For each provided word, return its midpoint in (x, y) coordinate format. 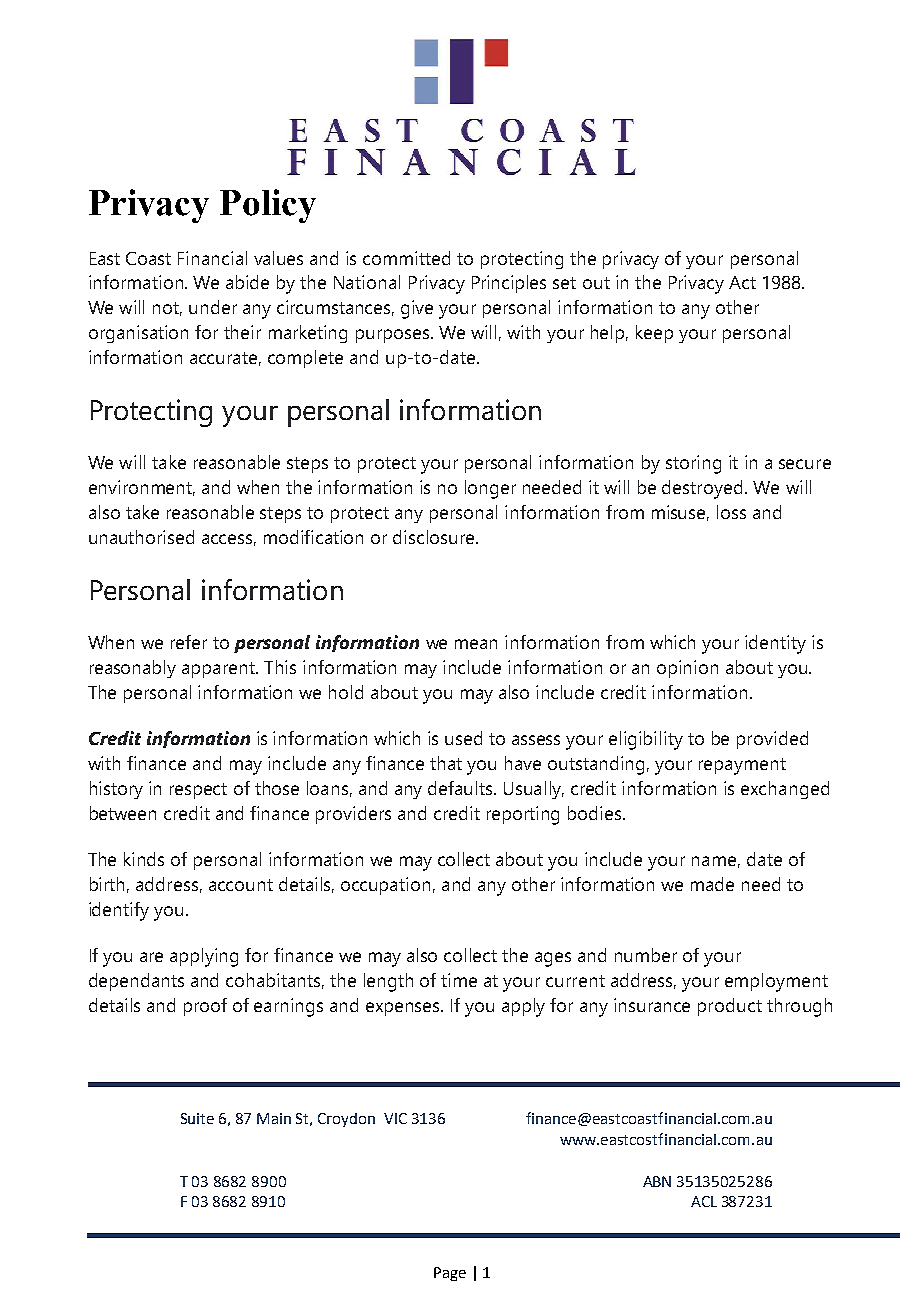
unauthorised (141, 537)
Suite (197, 1118)
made (712, 884)
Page (450, 1274)
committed (406, 258)
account (241, 885)
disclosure (435, 537)
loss (731, 512)
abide (247, 282)
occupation (385, 886)
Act (742, 282)
